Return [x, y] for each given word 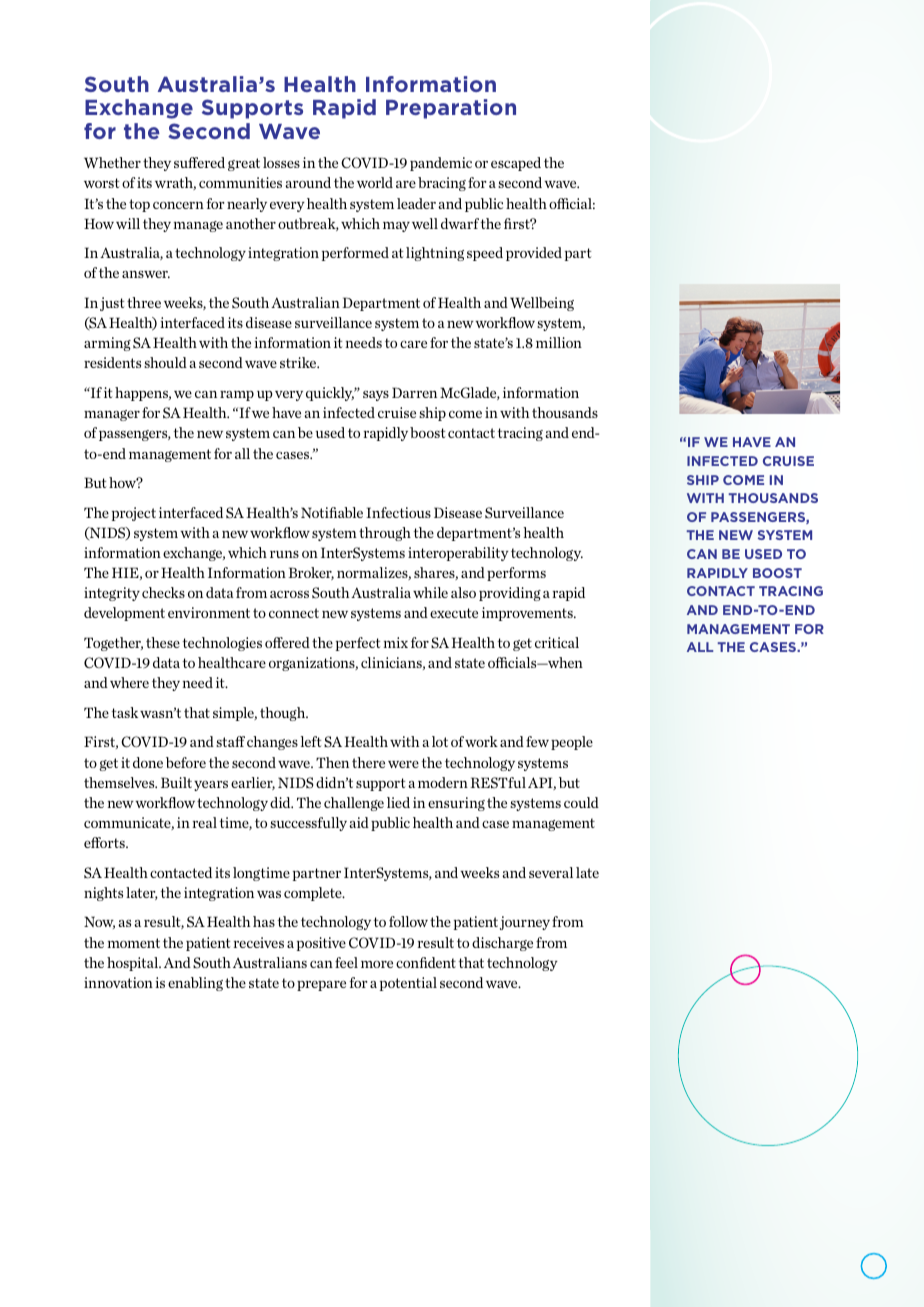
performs [516, 574]
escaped [516, 164]
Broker [311, 573]
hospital [134, 964]
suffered [199, 162]
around [308, 182]
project [134, 514]
